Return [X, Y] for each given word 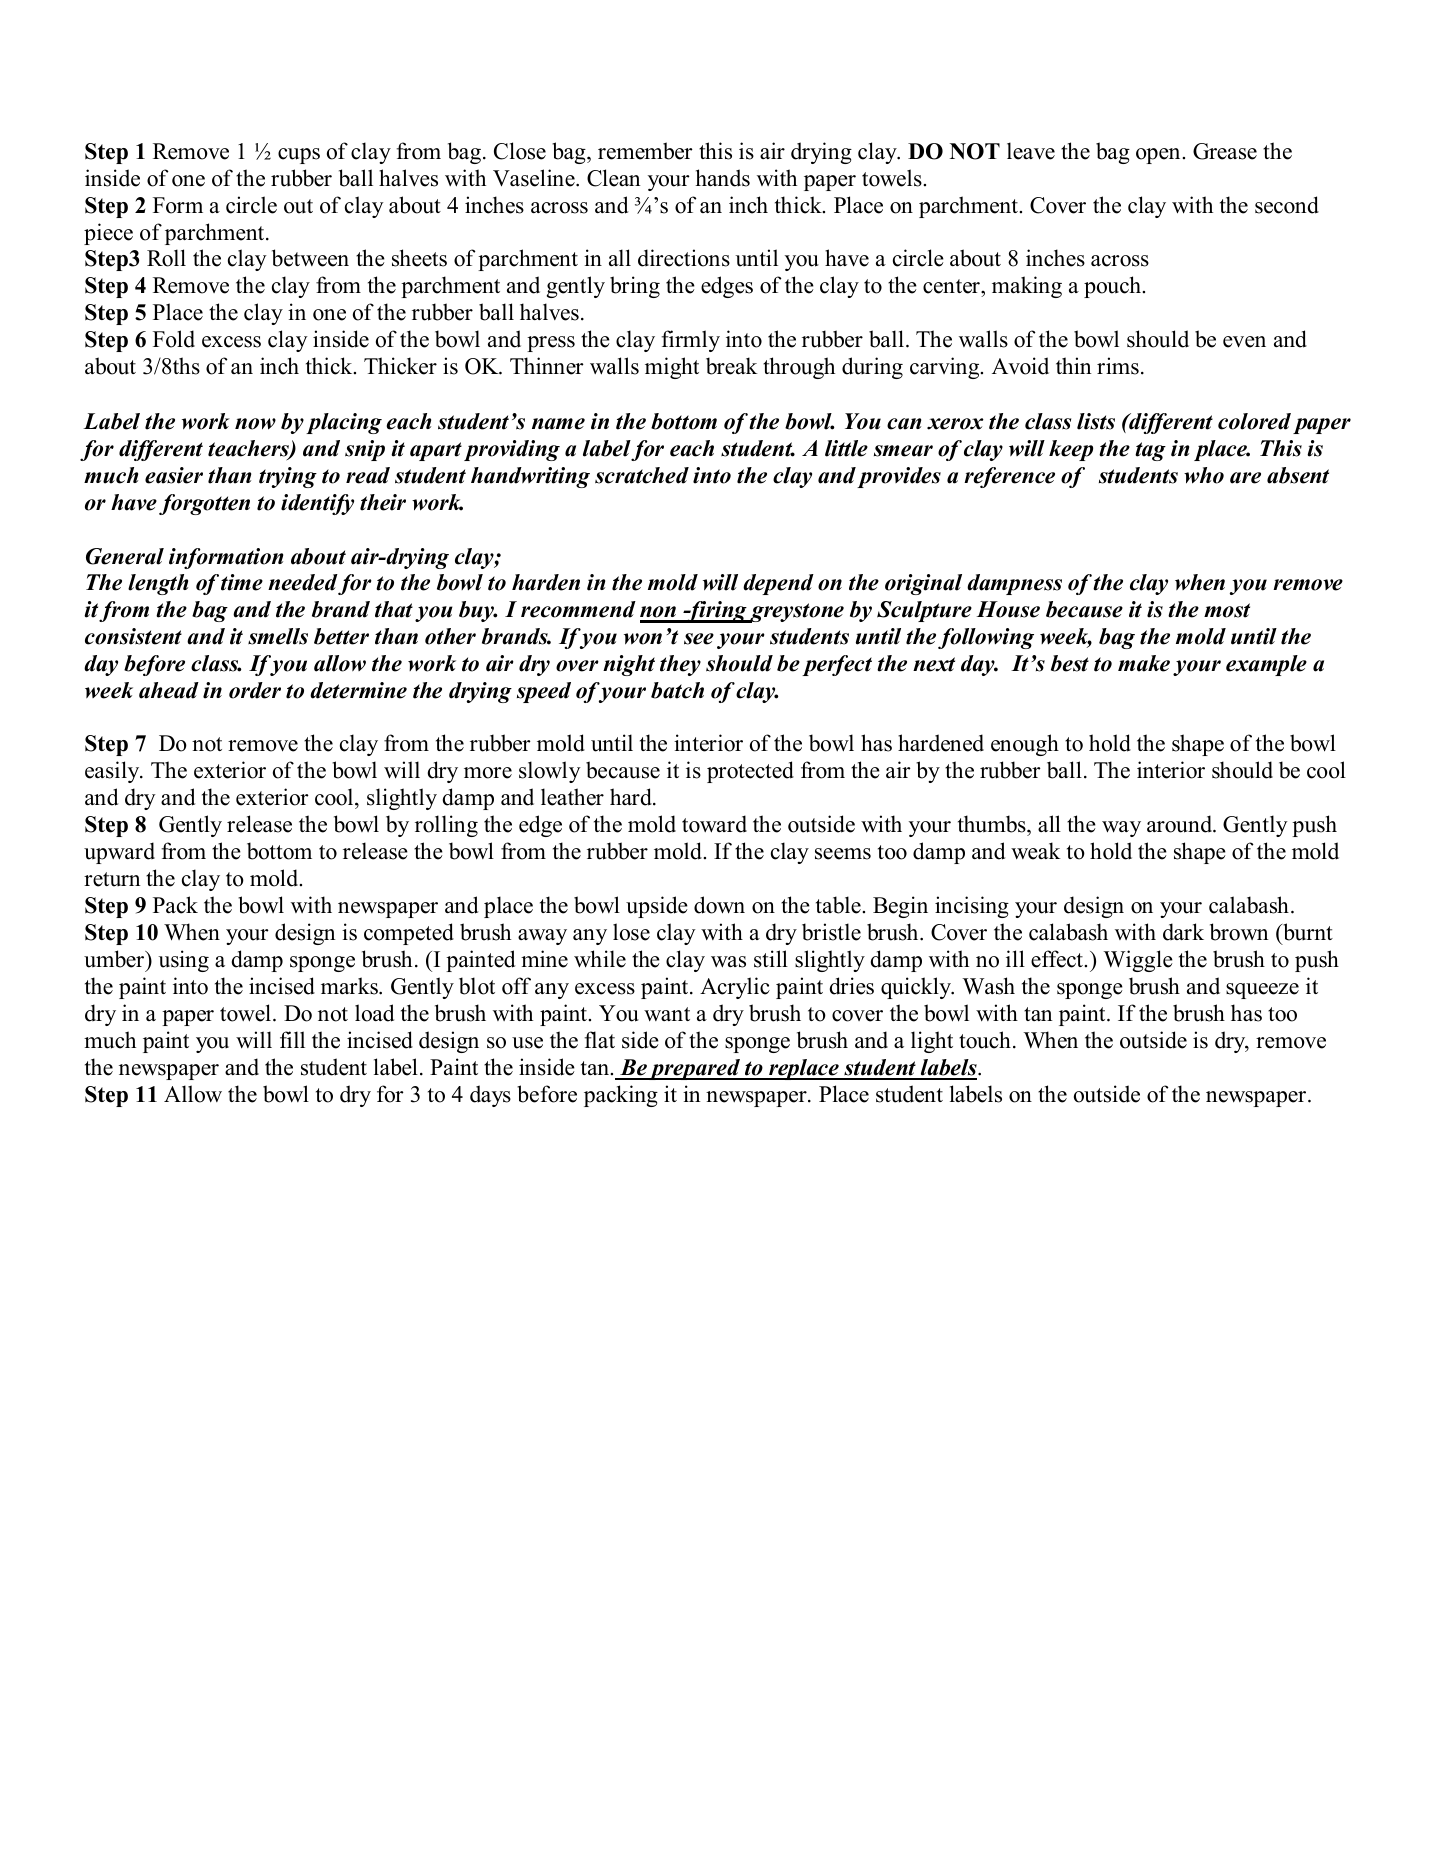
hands [722, 178]
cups [299, 156]
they [680, 665]
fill [292, 1039]
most [1227, 610]
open [1159, 156]
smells [278, 636]
